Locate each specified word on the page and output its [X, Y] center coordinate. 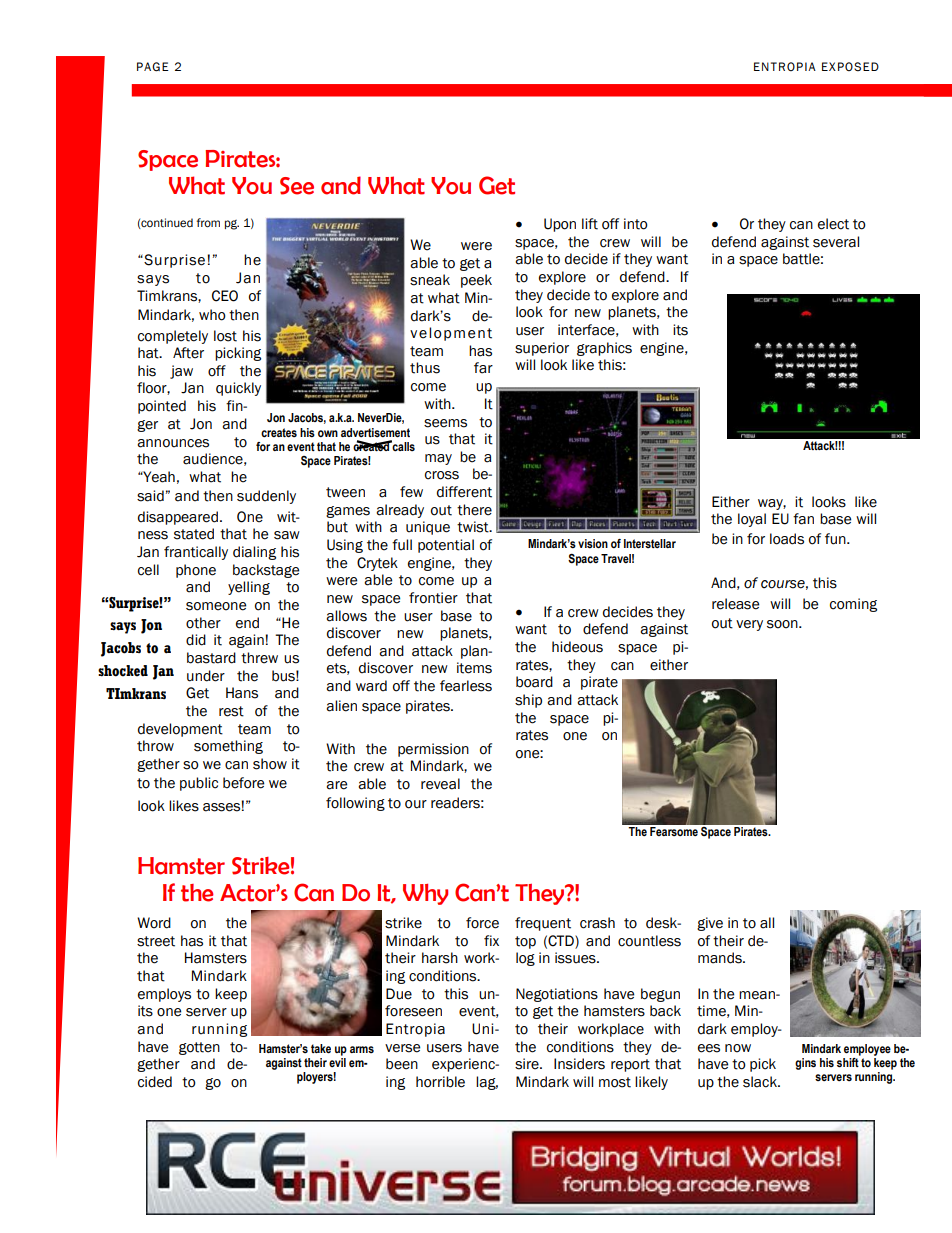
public [199, 784]
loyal [752, 520]
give [710, 924]
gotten [199, 1048]
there [474, 510]
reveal [440, 784]
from [208, 223]
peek [476, 281]
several [836, 242]
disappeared [178, 518]
